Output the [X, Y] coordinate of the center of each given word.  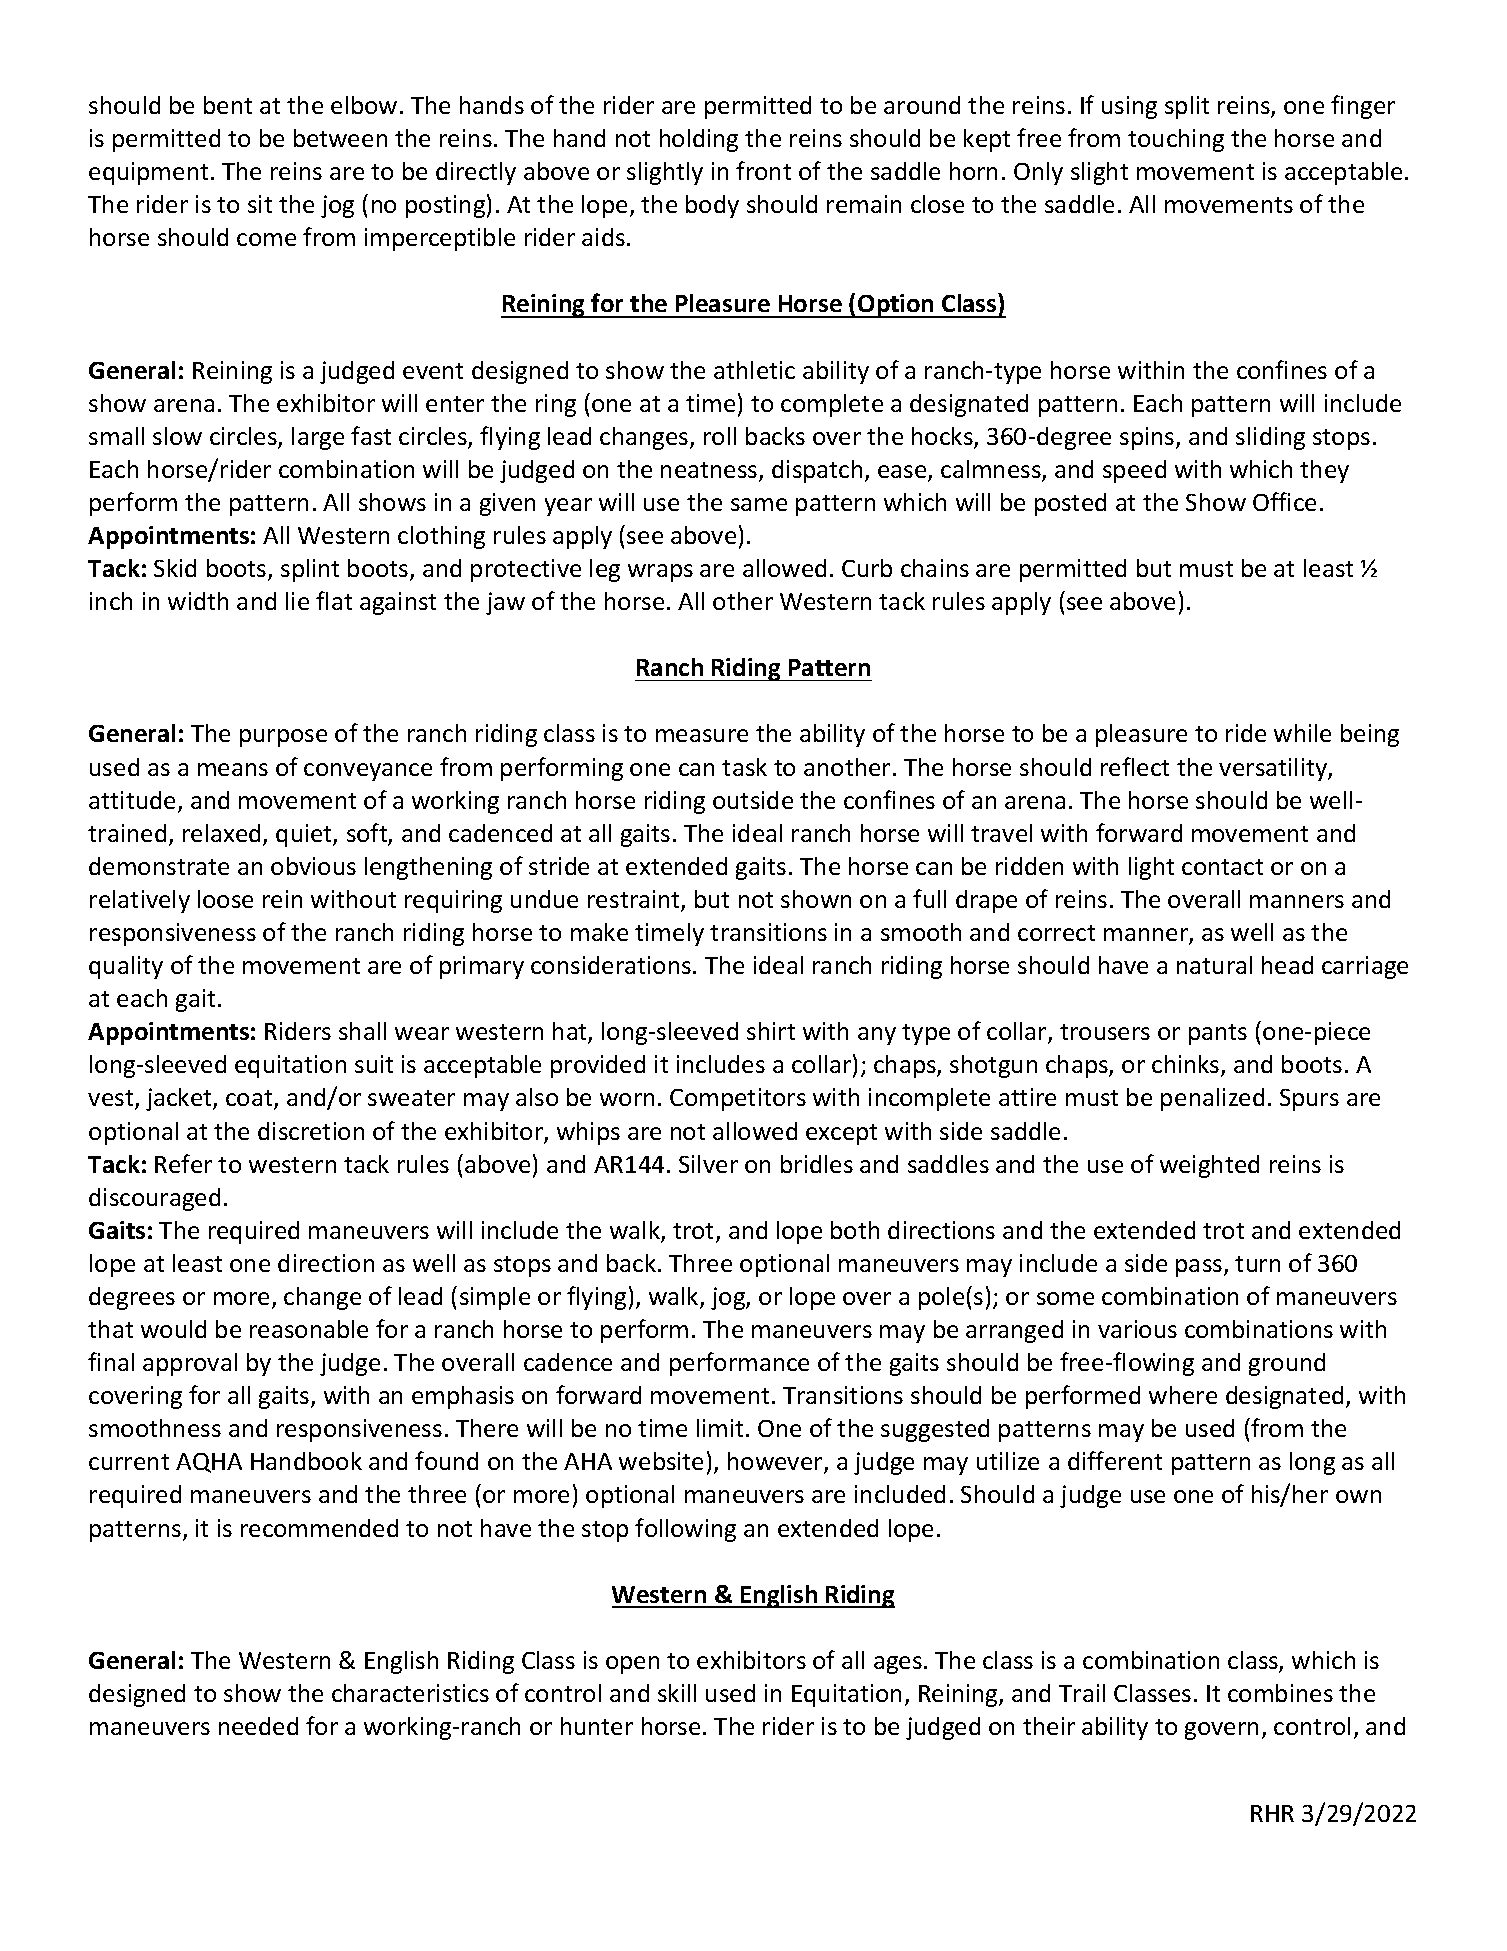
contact [1222, 867]
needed [258, 1726]
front [763, 170]
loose [225, 899]
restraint [635, 900]
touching [1176, 140]
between [340, 138]
